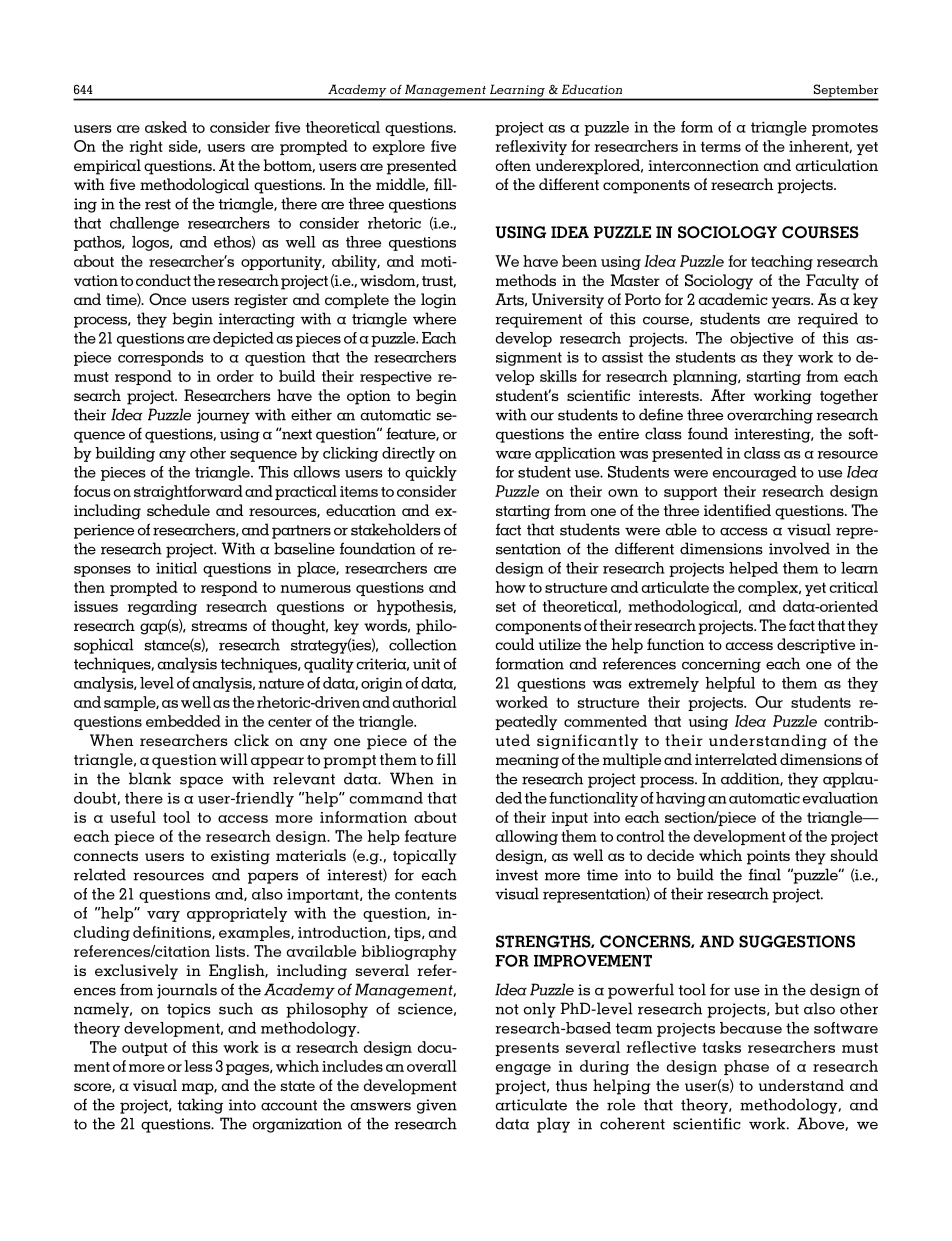  Describe the element at coordinates (513, 165) in the document. I see `often` at that location.
